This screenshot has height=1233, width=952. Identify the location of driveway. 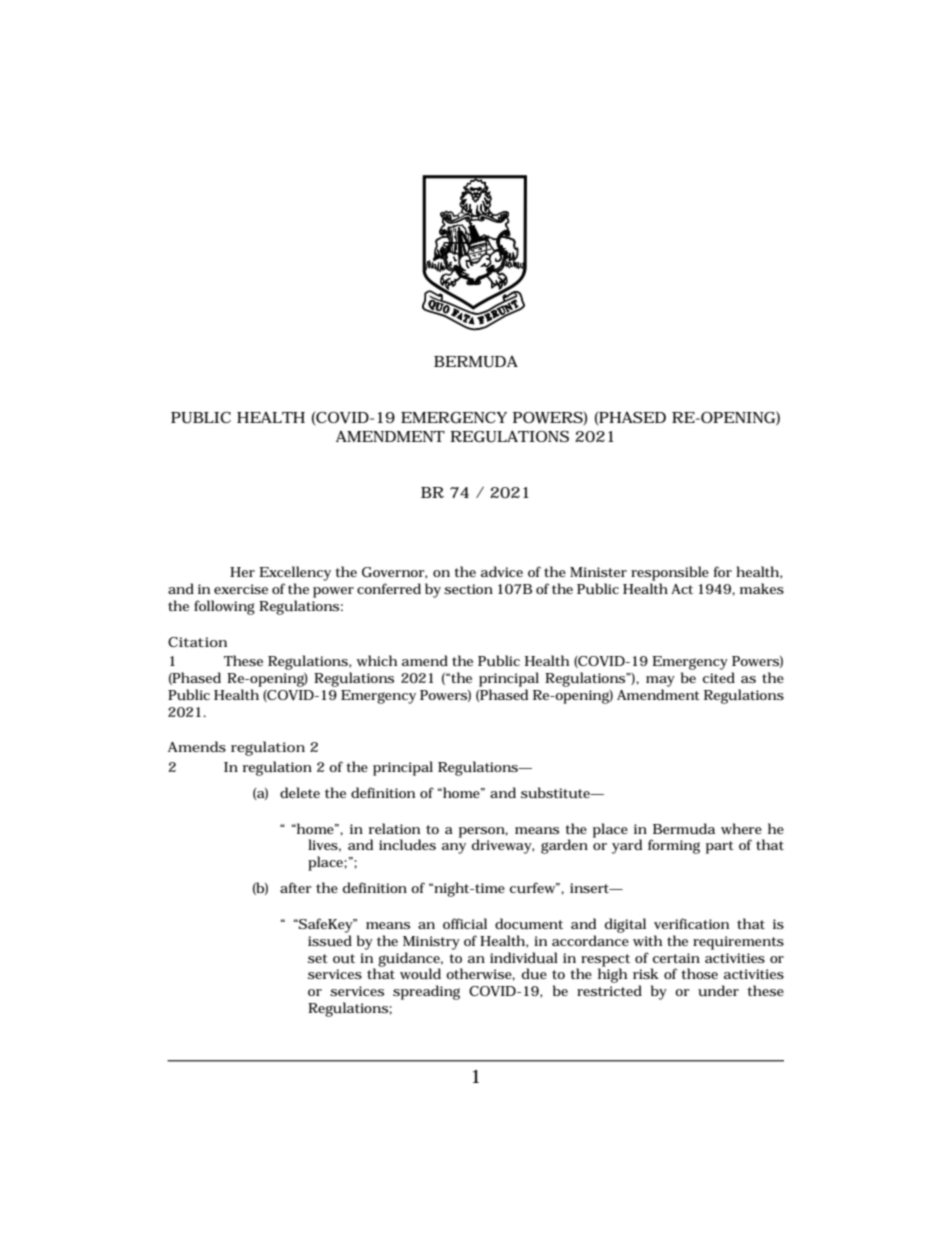
(503, 846).
